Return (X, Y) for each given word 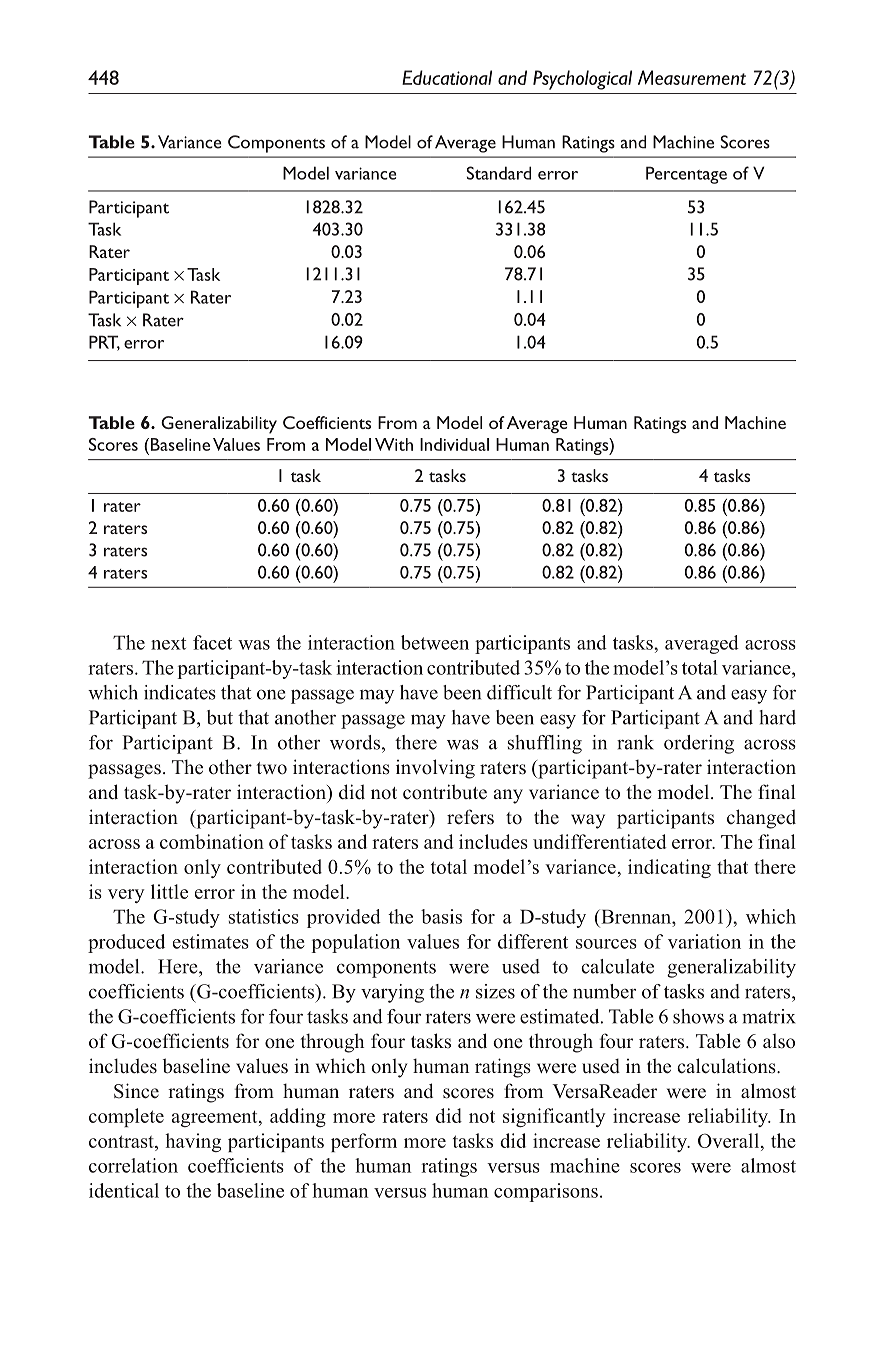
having (193, 1142)
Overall (728, 1140)
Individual (454, 444)
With (394, 444)
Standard (499, 173)
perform (364, 1142)
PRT (104, 343)
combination (212, 841)
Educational (447, 77)
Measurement (692, 77)
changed (761, 819)
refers (470, 817)
